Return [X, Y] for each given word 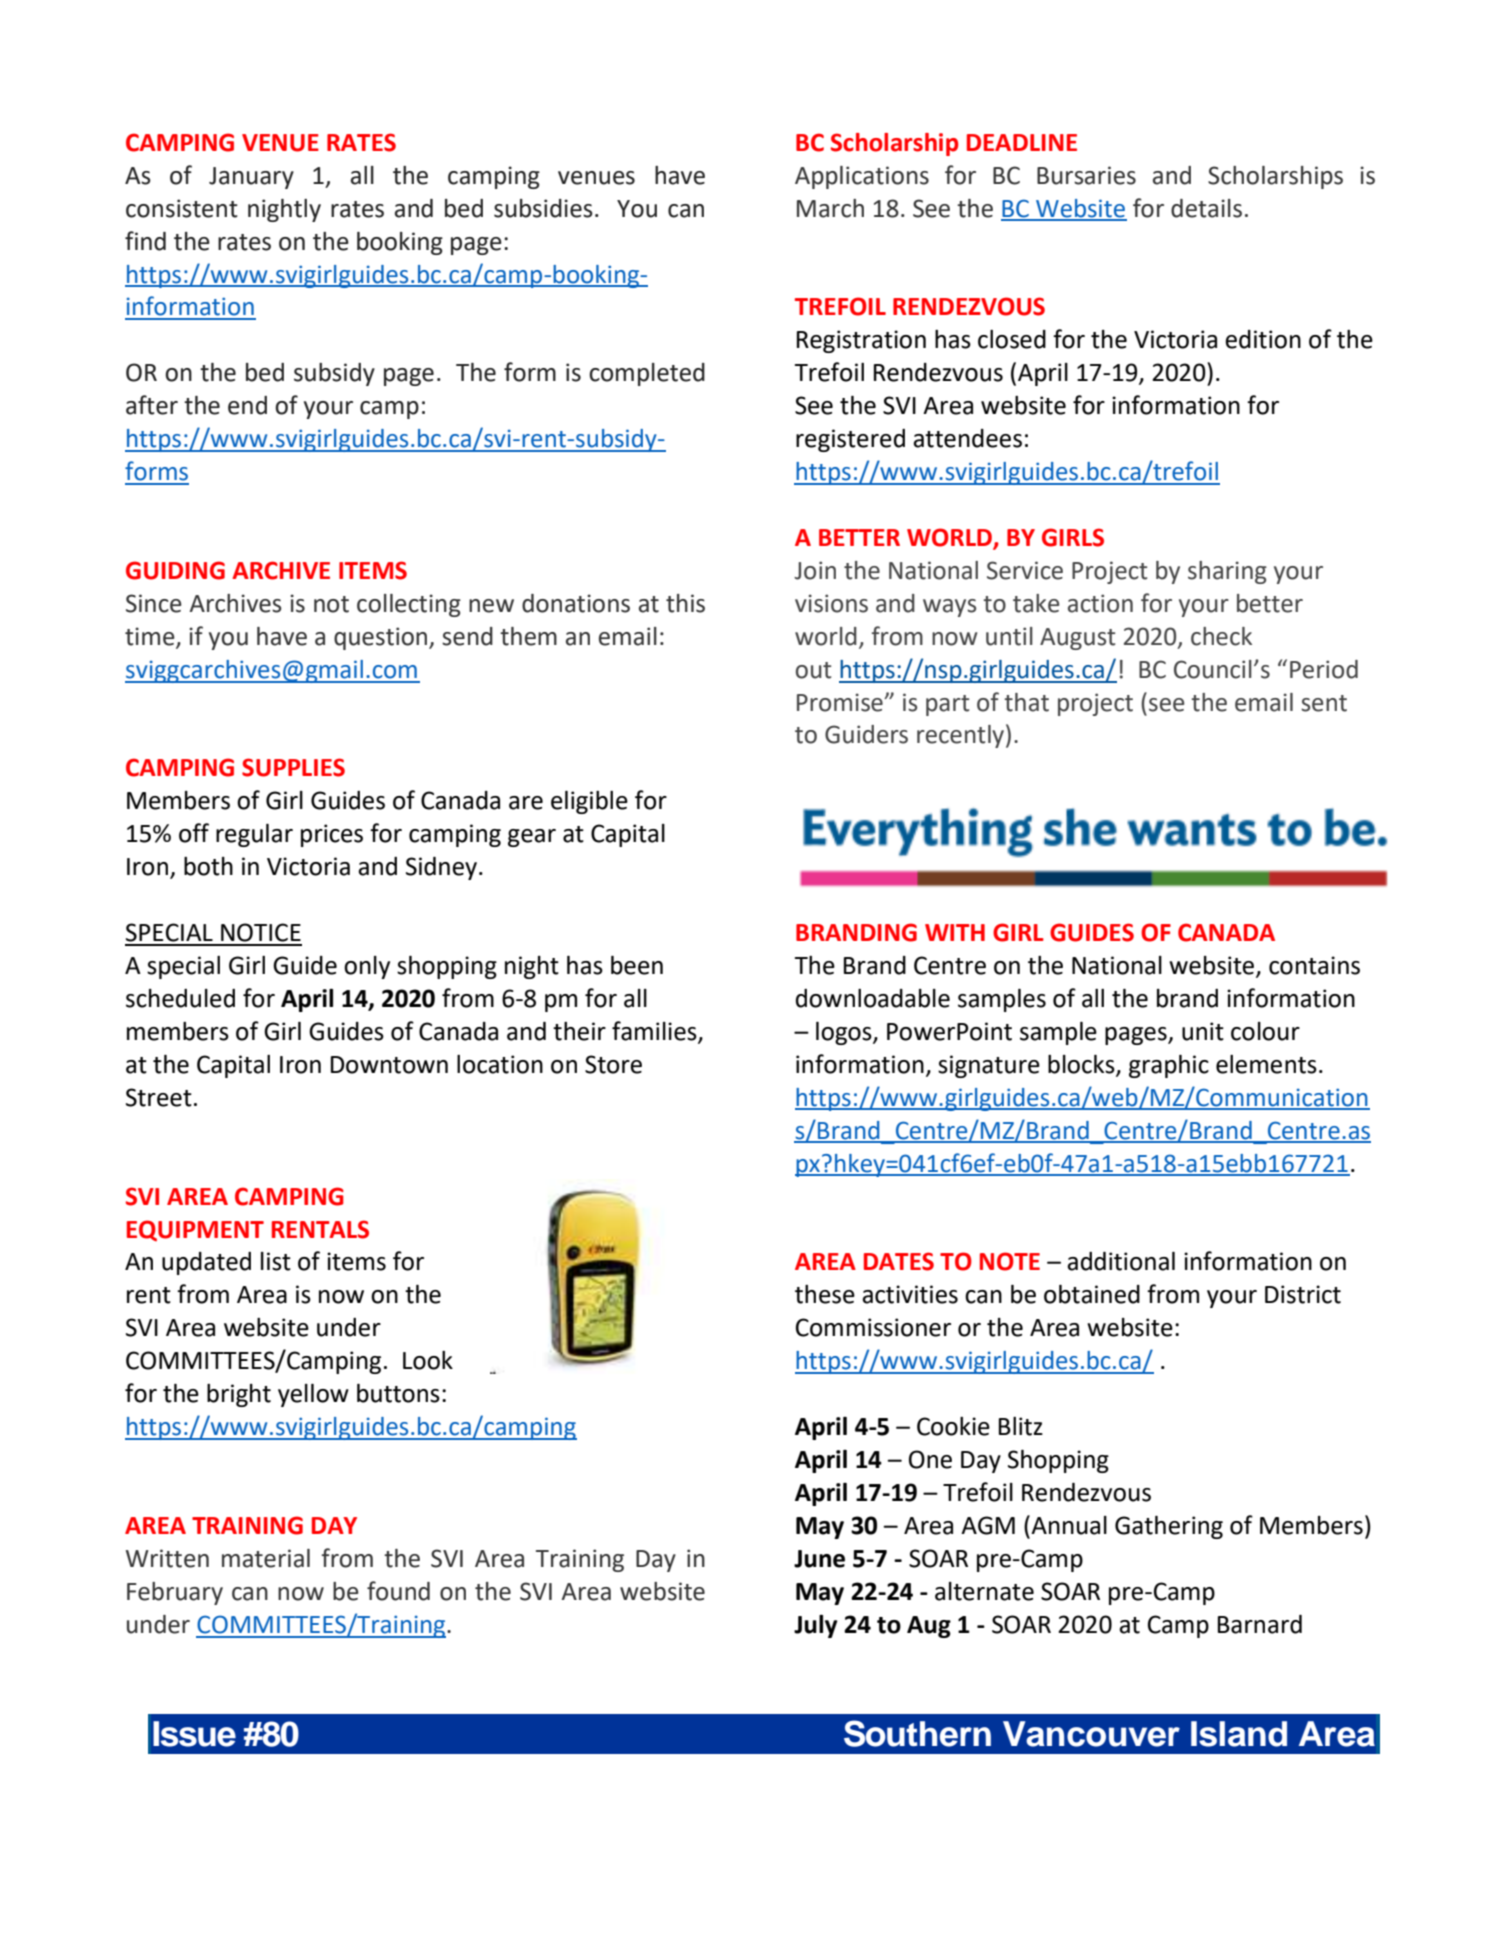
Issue [194, 1734]
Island [1239, 1734]
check [1221, 636]
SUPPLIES [293, 767]
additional [1121, 1261]
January [251, 178]
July [816, 1626]
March [830, 208]
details [1206, 208]
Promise [841, 702]
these [825, 1294]
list [276, 1261]
